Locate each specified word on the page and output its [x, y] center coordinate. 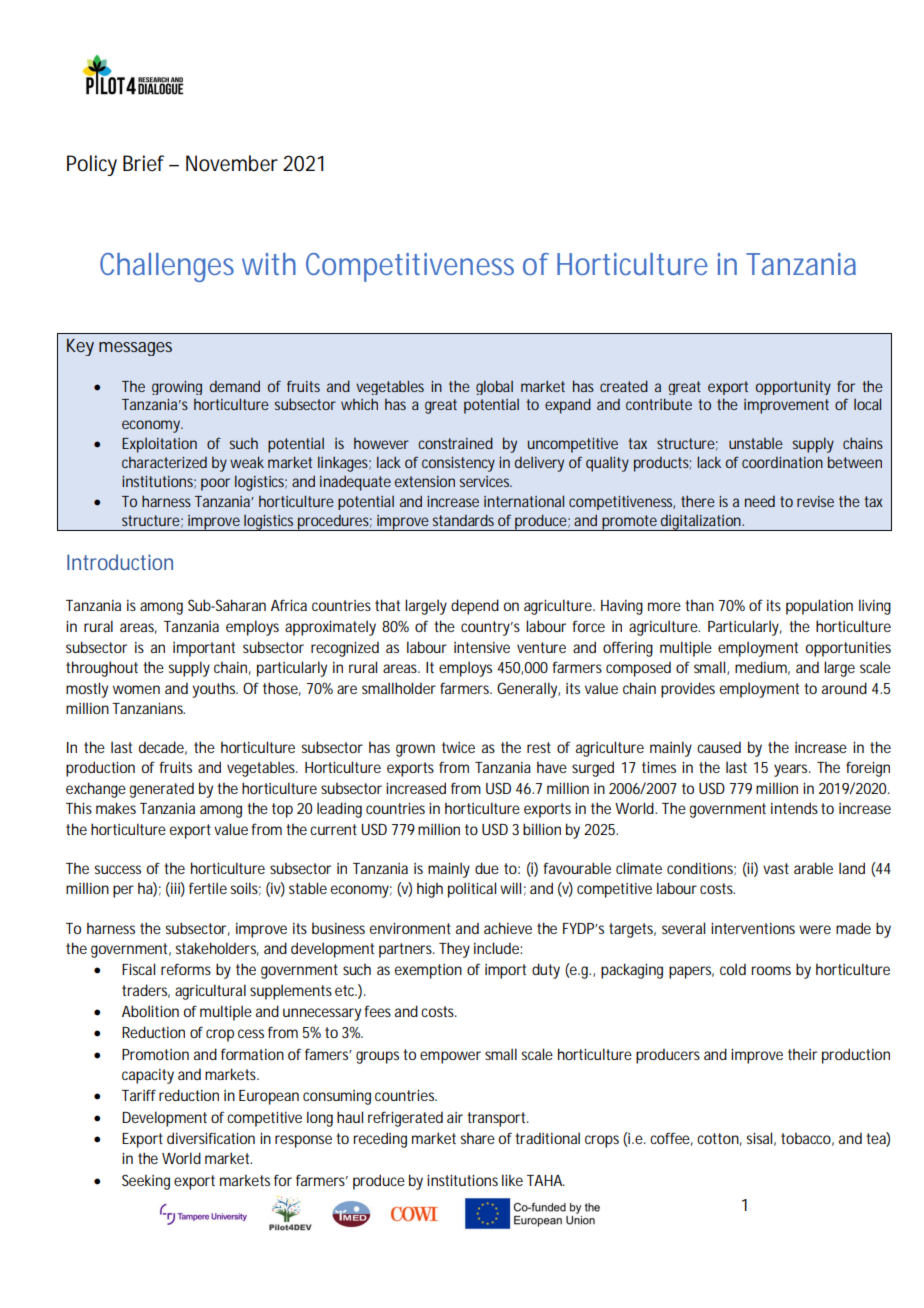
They [454, 950]
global [494, 387]
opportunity [793, 388]
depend [475, 607]
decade [161, 747]
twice [458, 747]
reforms [186, 969]
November [232, 163]
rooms [771, 970]
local [867, 404]
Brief [144, 163]
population [819, 607]
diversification [211, 1138]
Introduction [120, 562]
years [792, 770]
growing [177, 388]
